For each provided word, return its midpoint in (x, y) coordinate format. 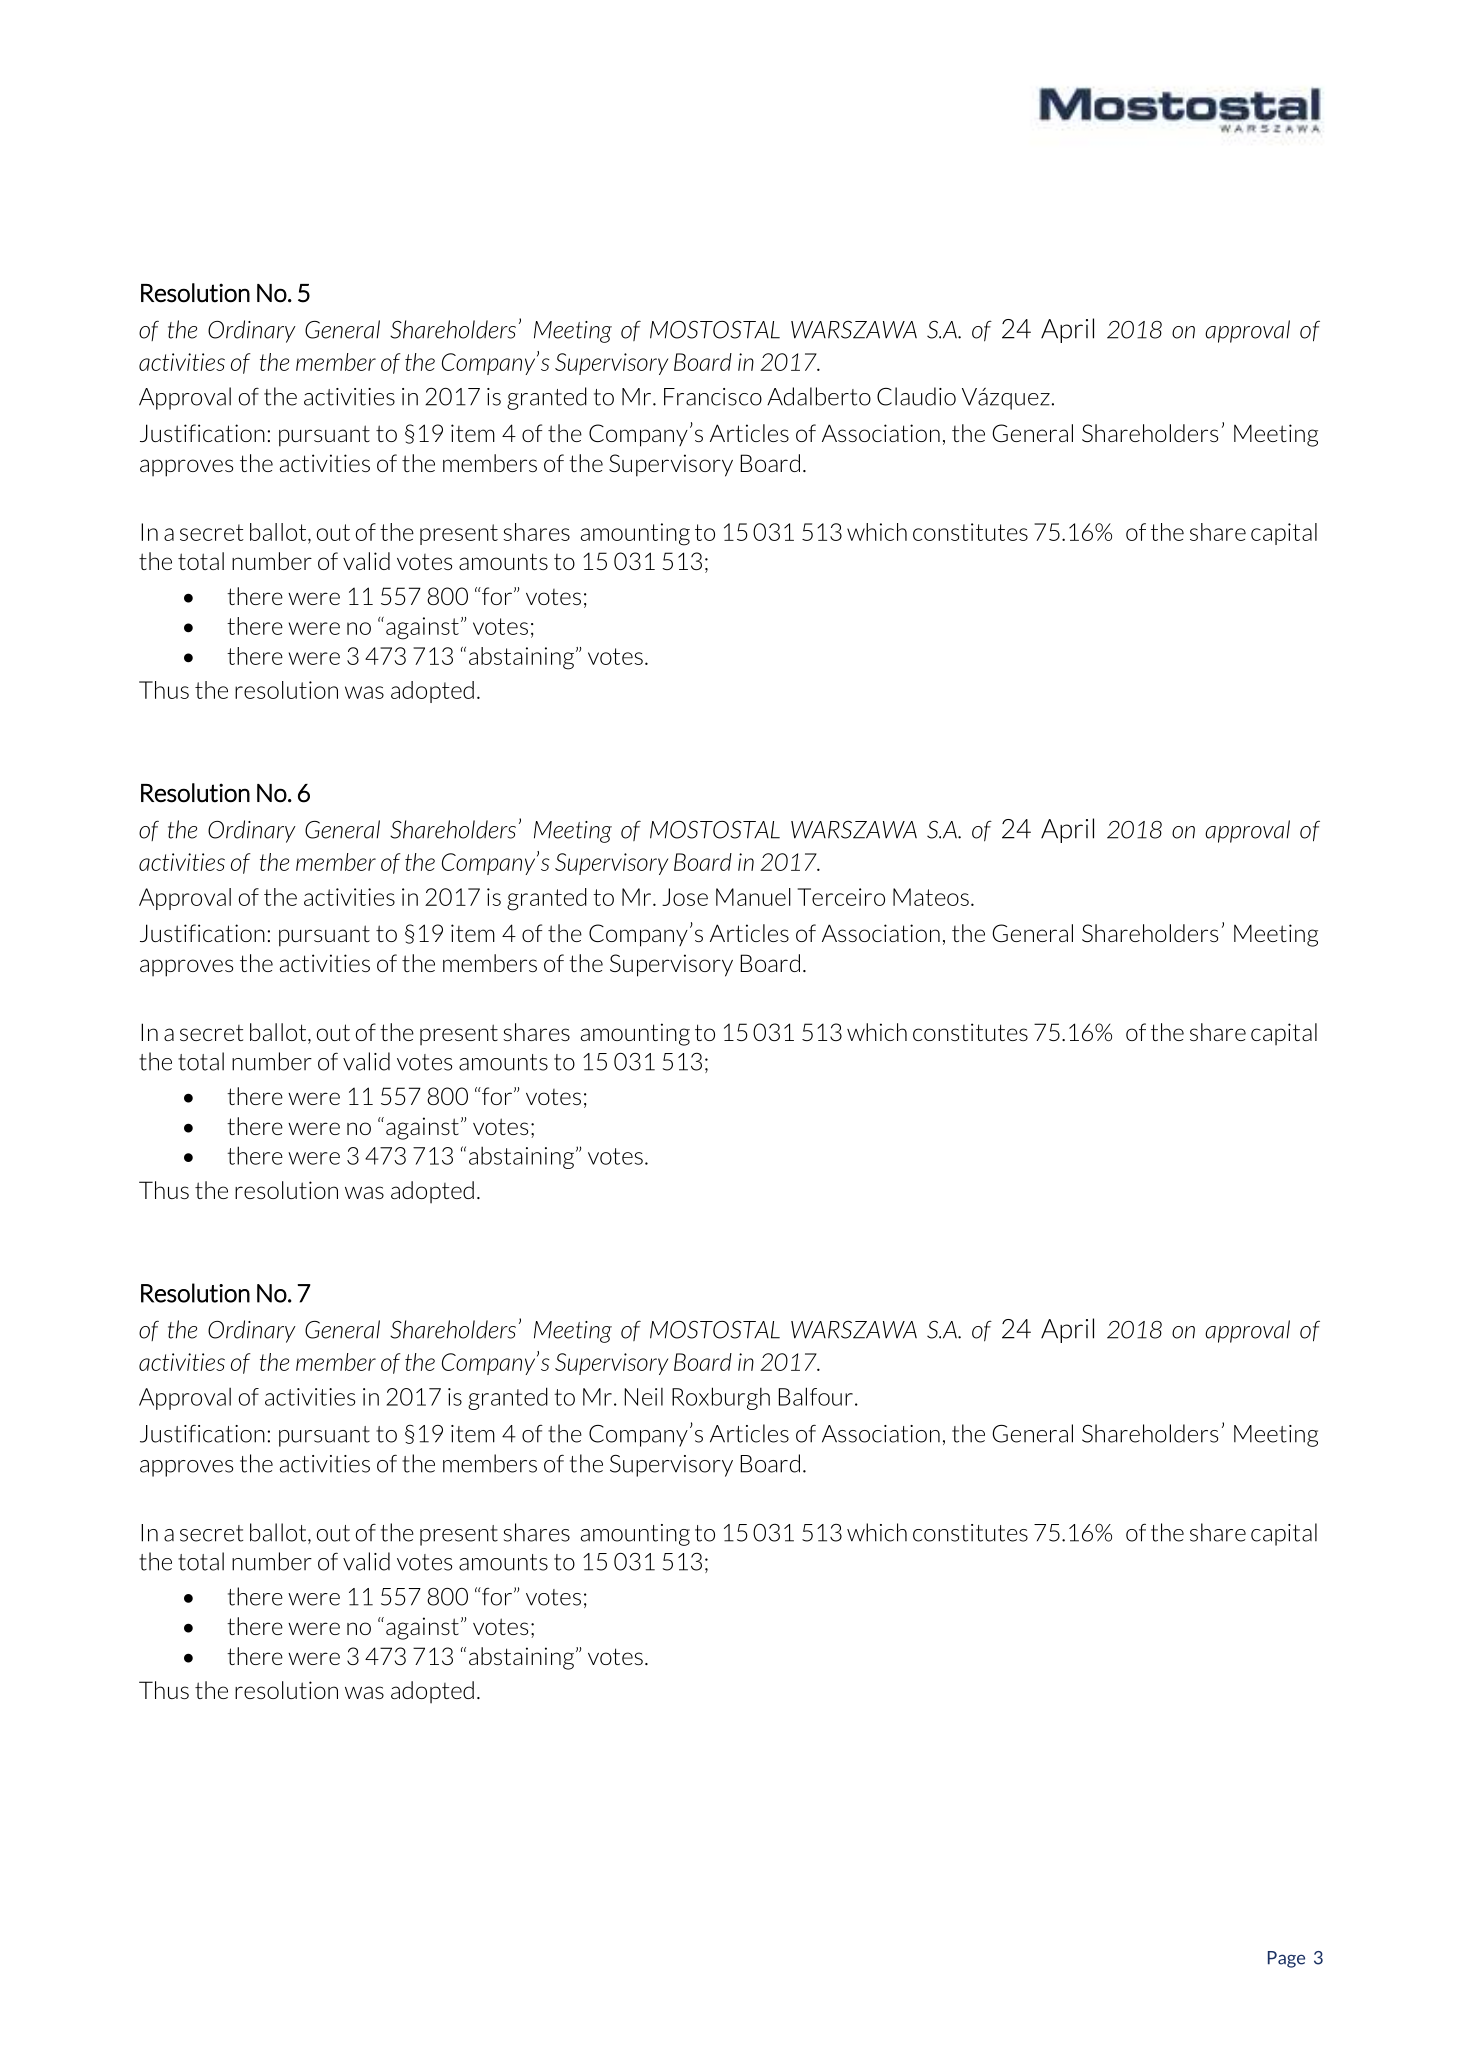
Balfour (816, 1396)
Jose (685, 897)
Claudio (916, 396)
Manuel (753, 897)
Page (1286, 1959)
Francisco (713, 397)
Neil (644, 1397)
